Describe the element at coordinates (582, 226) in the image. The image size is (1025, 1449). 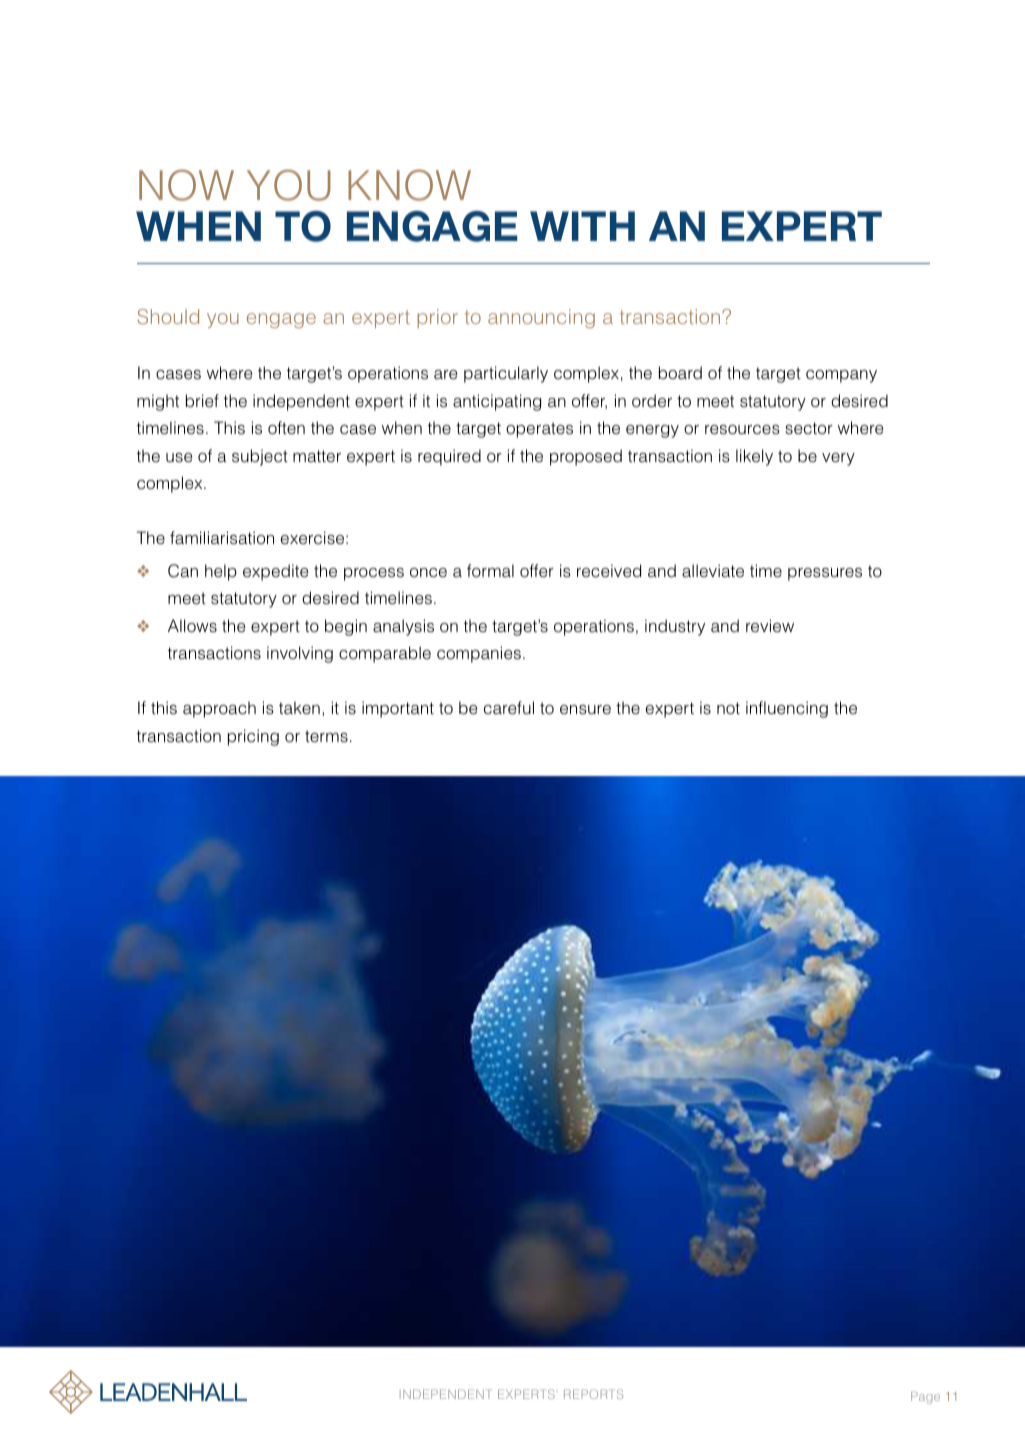
I see `WITH` at that location.
